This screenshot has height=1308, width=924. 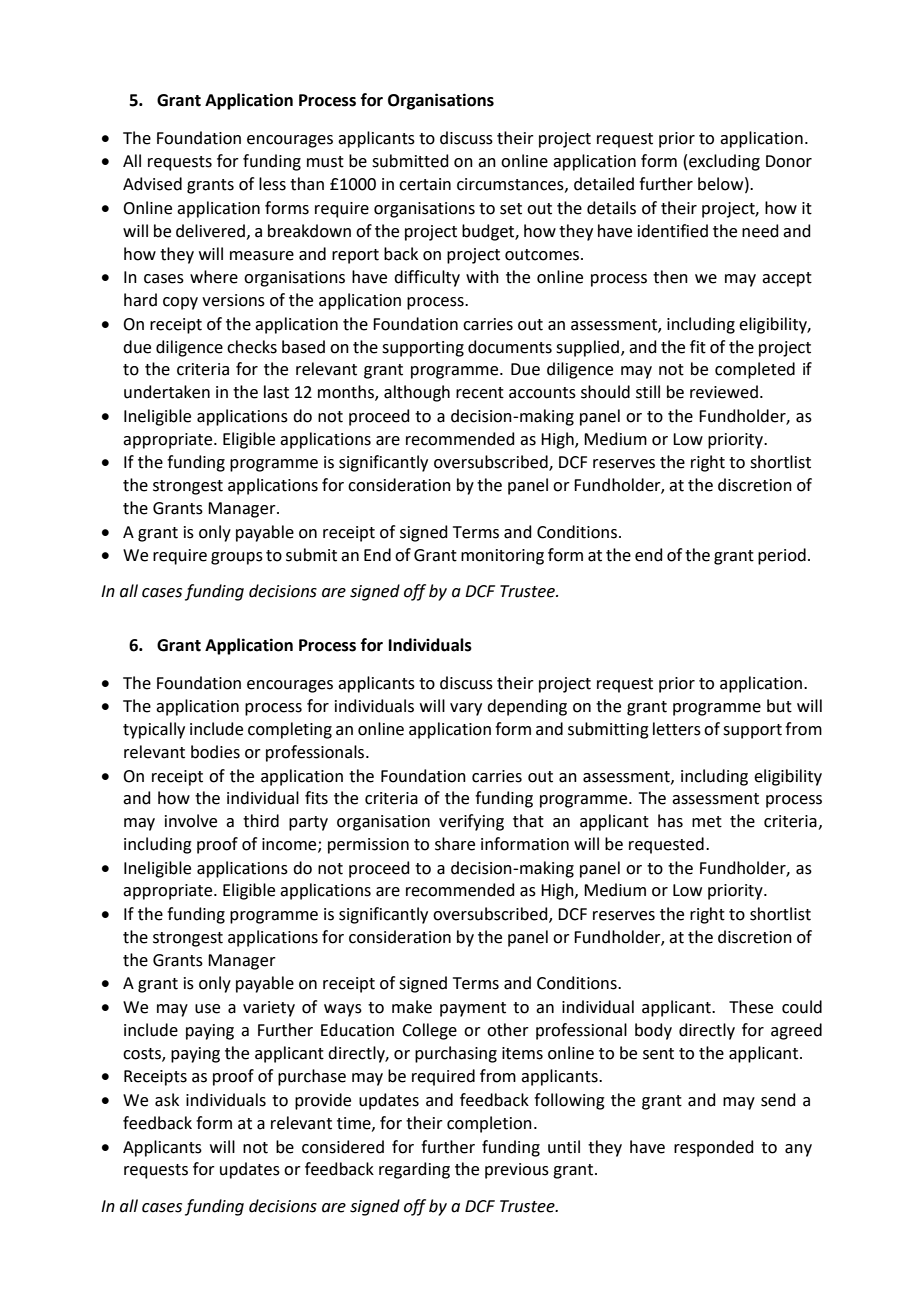 What do you see at coordinates (167, 1100) in the screenshot?
I see `ask` at bounding box center [167, 1100].
